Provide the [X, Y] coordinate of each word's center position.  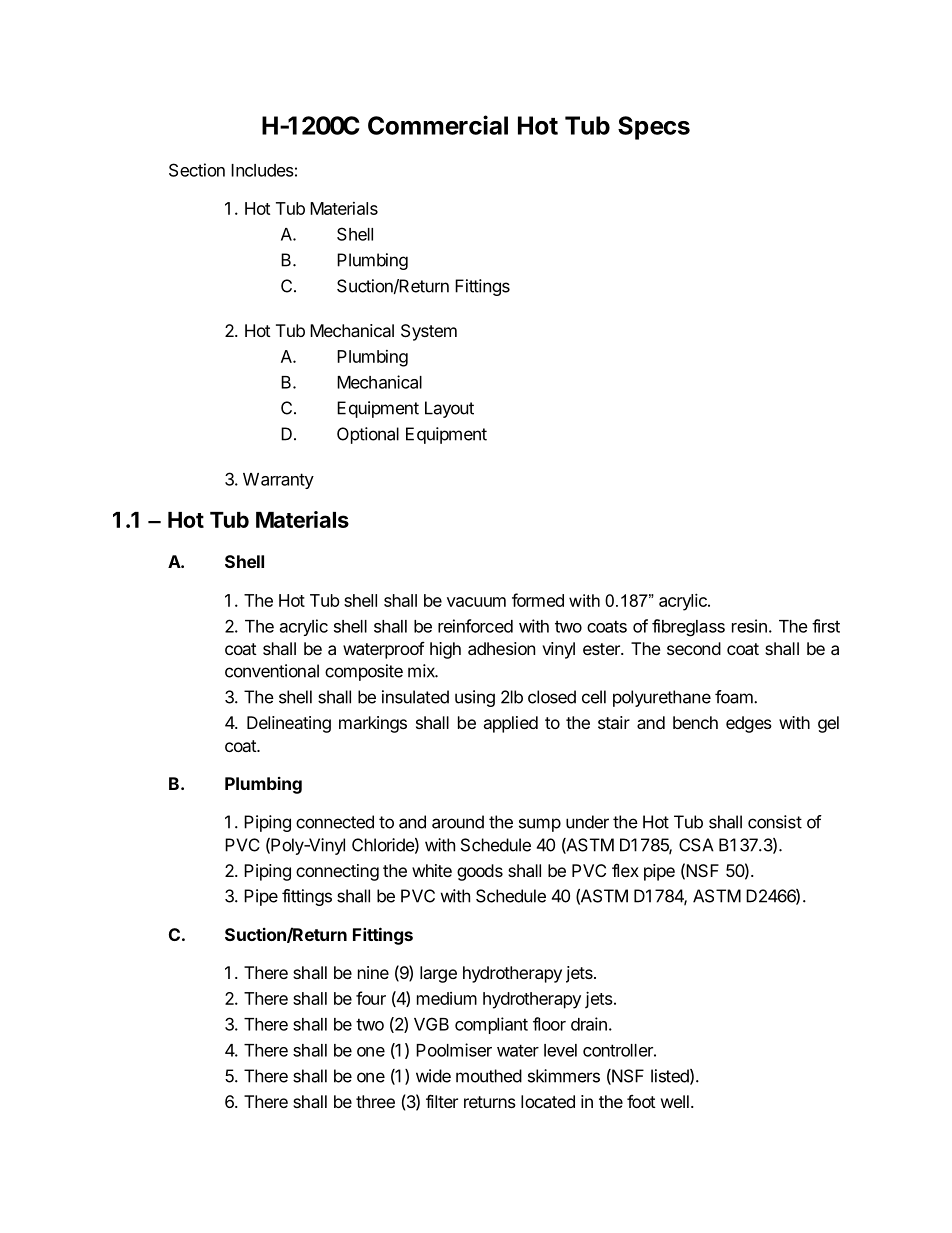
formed [538, 600]
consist [775, 822]
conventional [272, 671]
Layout [449, 409]
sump [540, 825]
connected [335, 822]
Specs [654, 128]
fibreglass [688, 628]
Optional [368, 435]
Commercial [438, 125]
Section [197, 170]
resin [749, 626]
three [375, 1101]
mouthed [489, 1076]
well [675, 1101]
